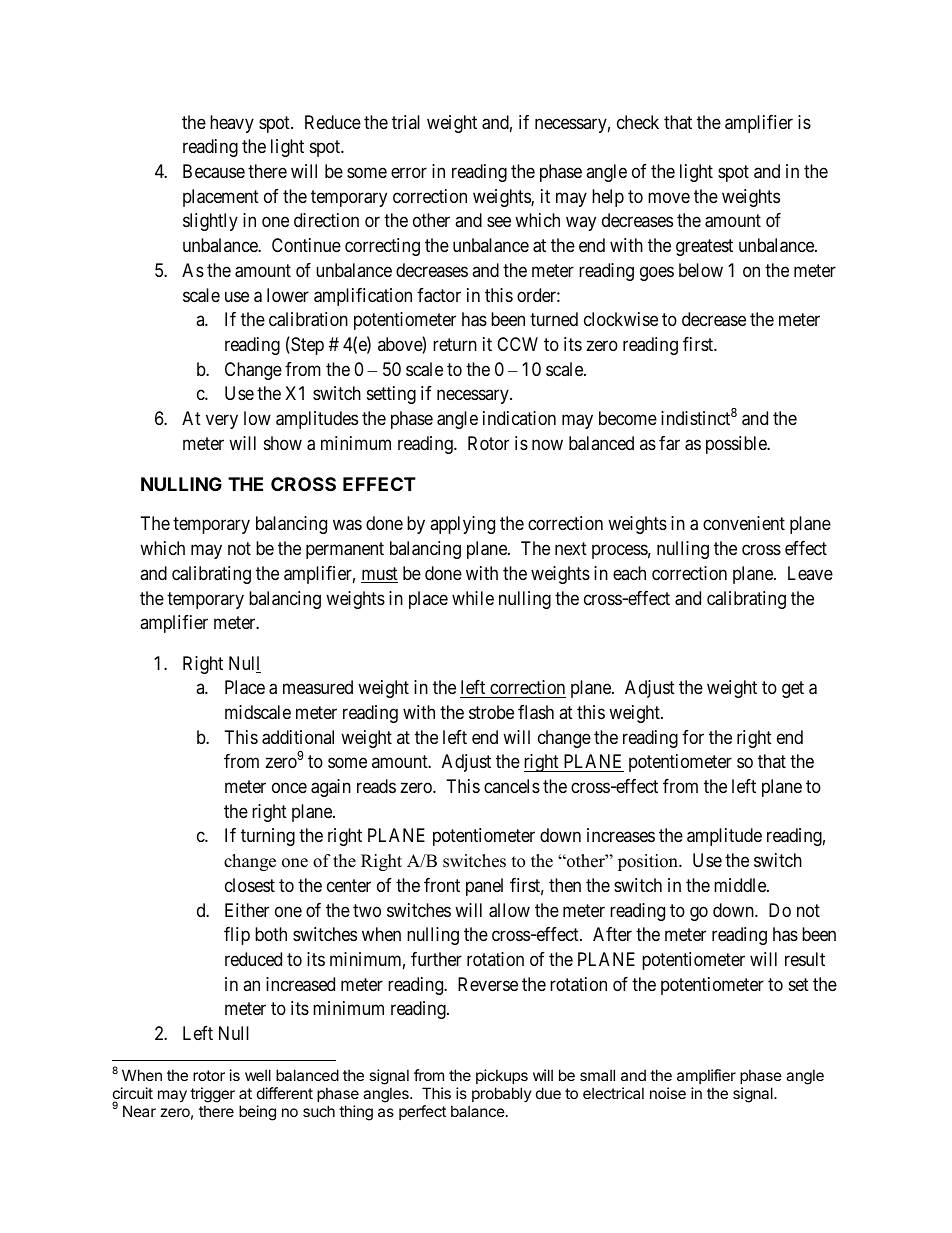 The width and height of the screenshot is (952, 1233). Describe the element at coordinates (810, 573) in the screenshot. I see `Leave` at that location.
